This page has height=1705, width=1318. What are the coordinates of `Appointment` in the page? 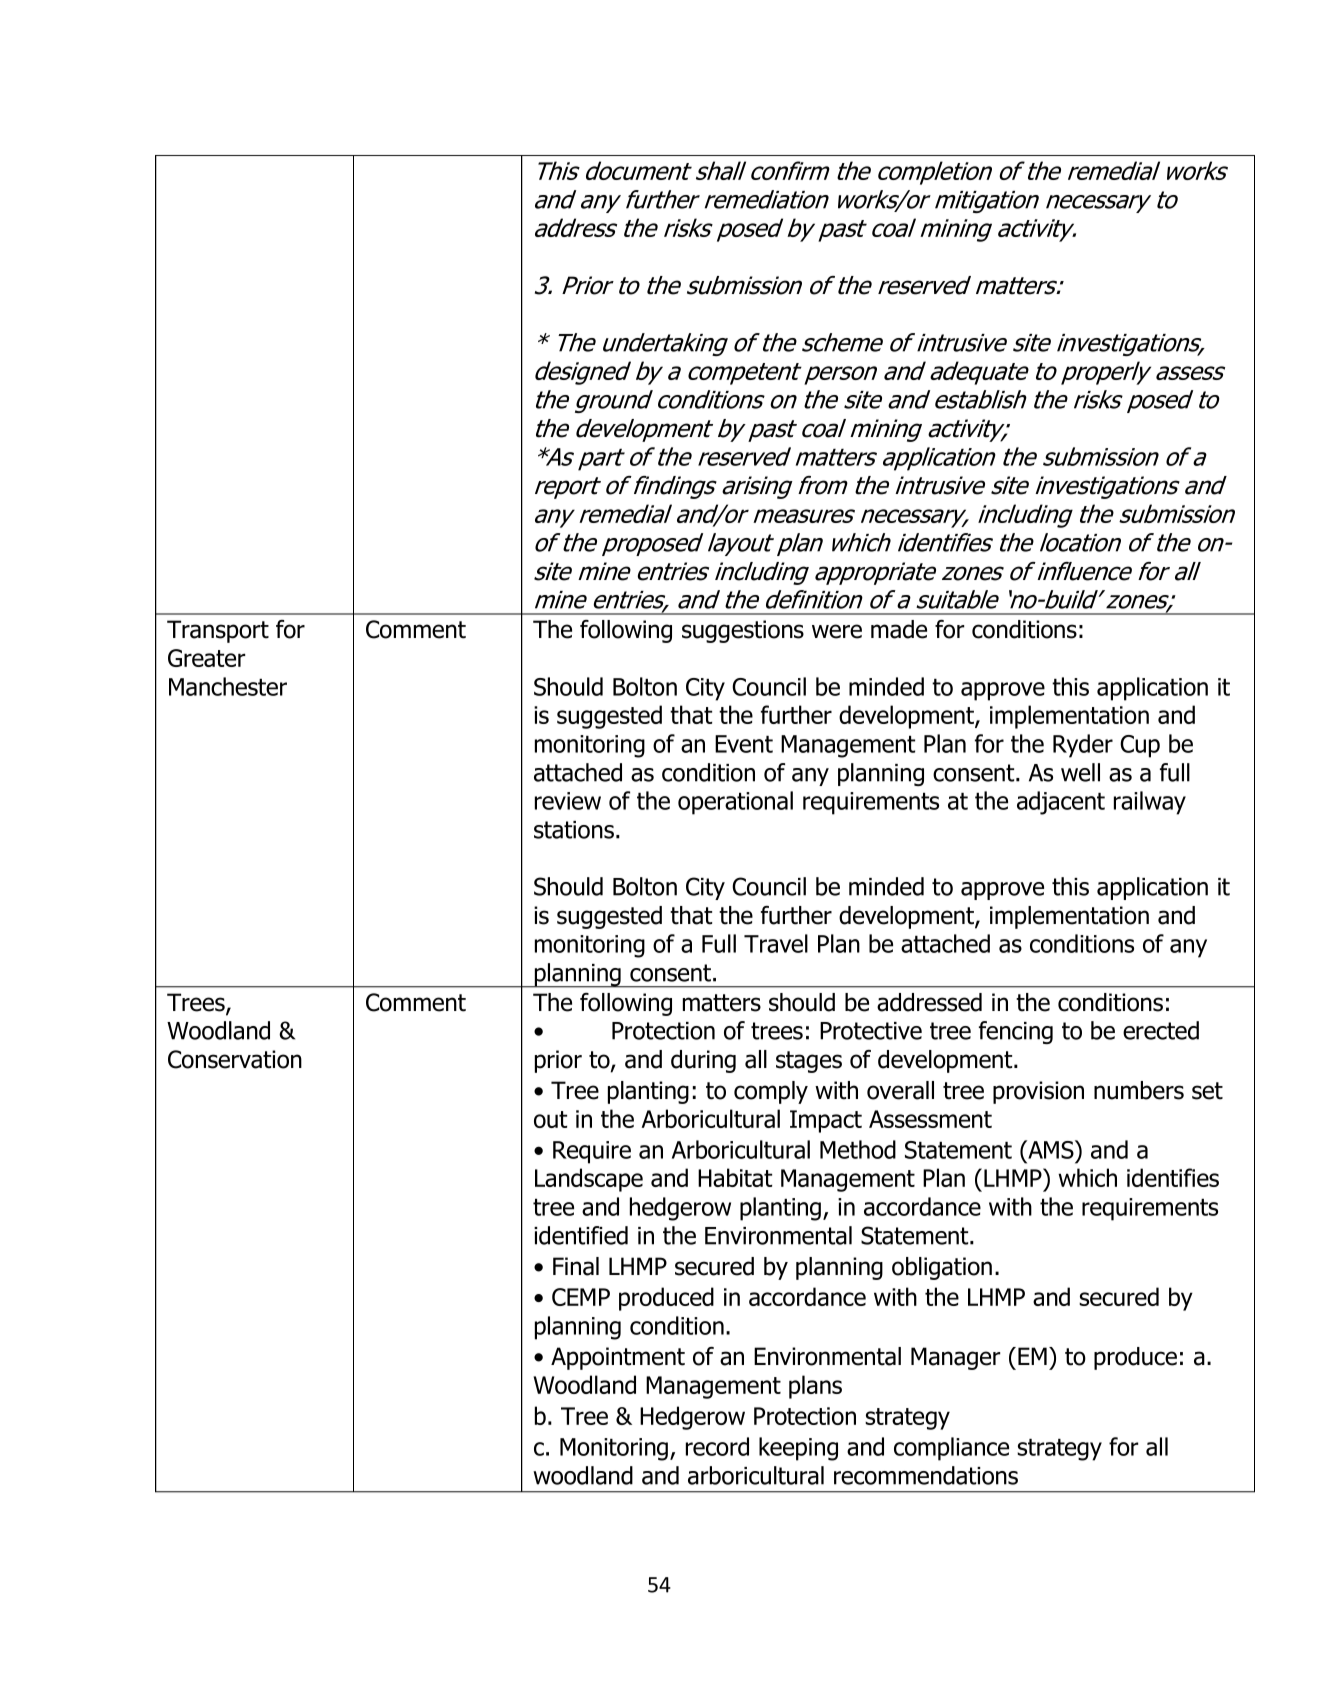 It's located at (618, 1358).
